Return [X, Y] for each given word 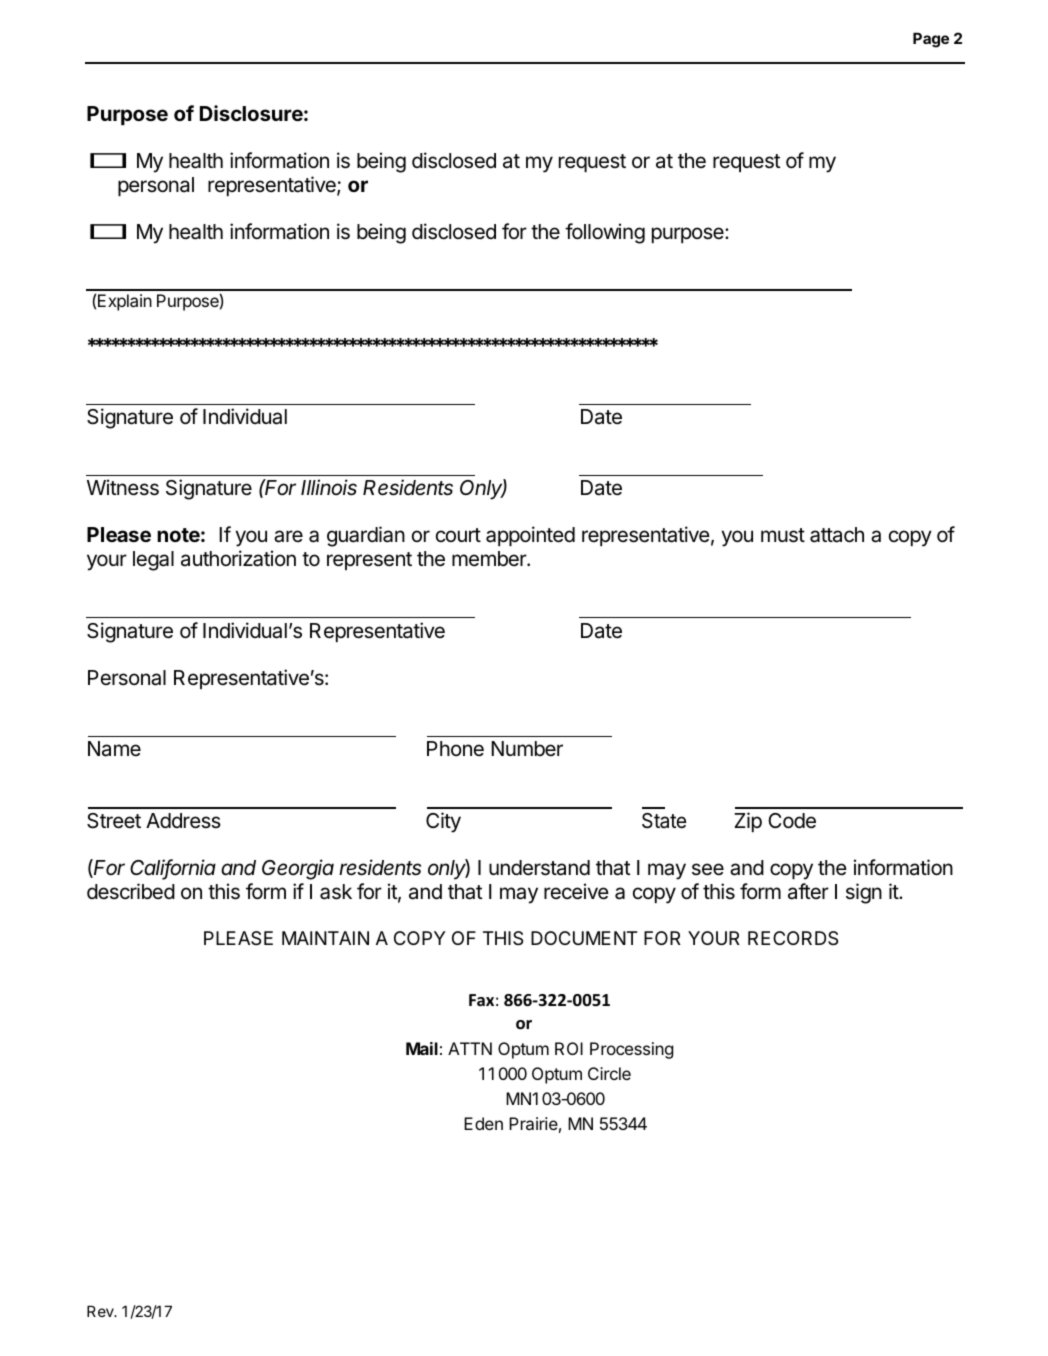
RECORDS [793, 938]
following [605, 233]
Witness [123, 487]
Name [114, 749]
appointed [530, 536]
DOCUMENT [584, 938]
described [131, 891]
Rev [101, 1311]
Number [527, 748]
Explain [125, 302]
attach [837, 535]
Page [931, 40]
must [783, 535]
